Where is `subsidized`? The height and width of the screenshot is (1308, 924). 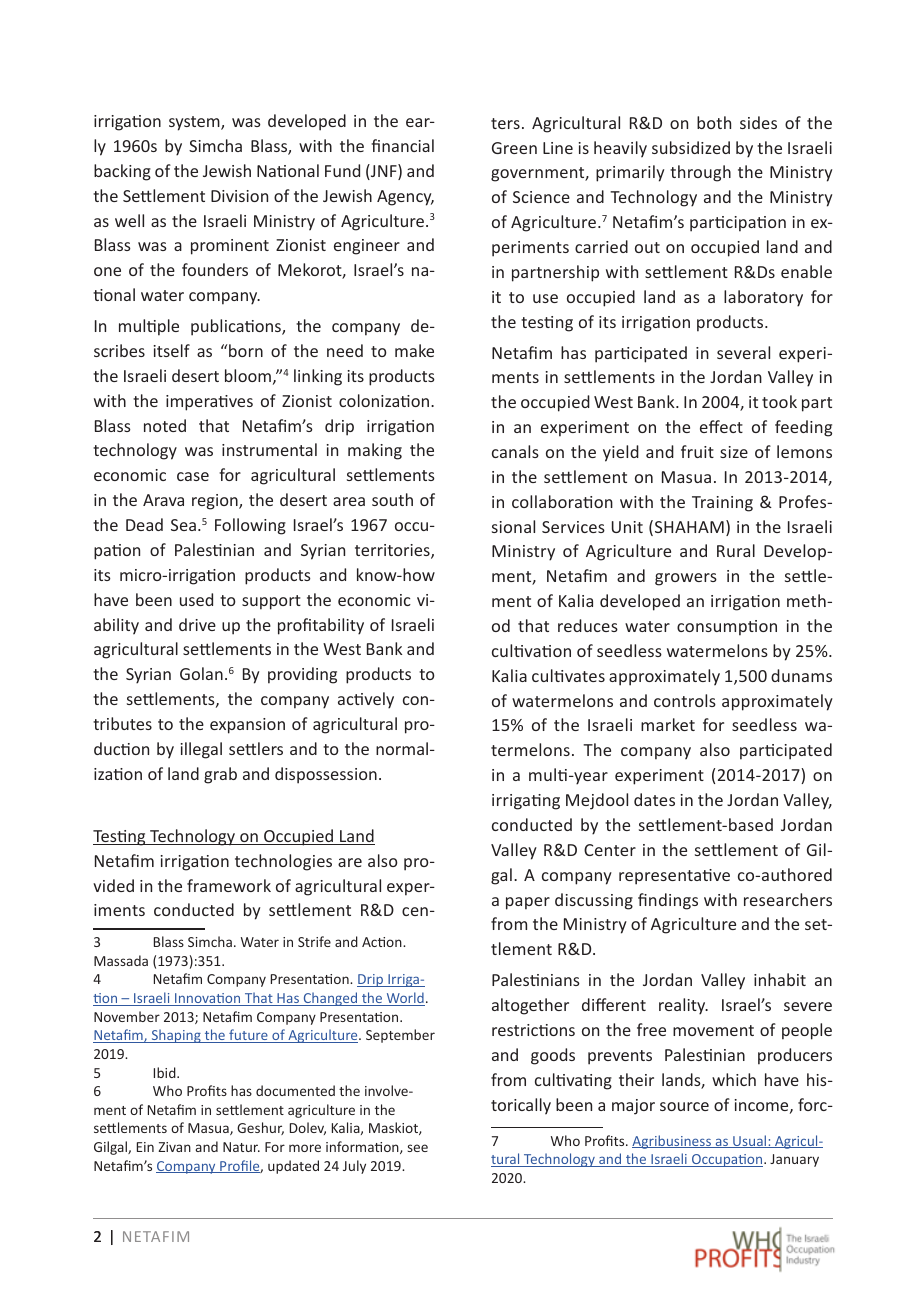 subsidized is located at coordinates (691, 147).
